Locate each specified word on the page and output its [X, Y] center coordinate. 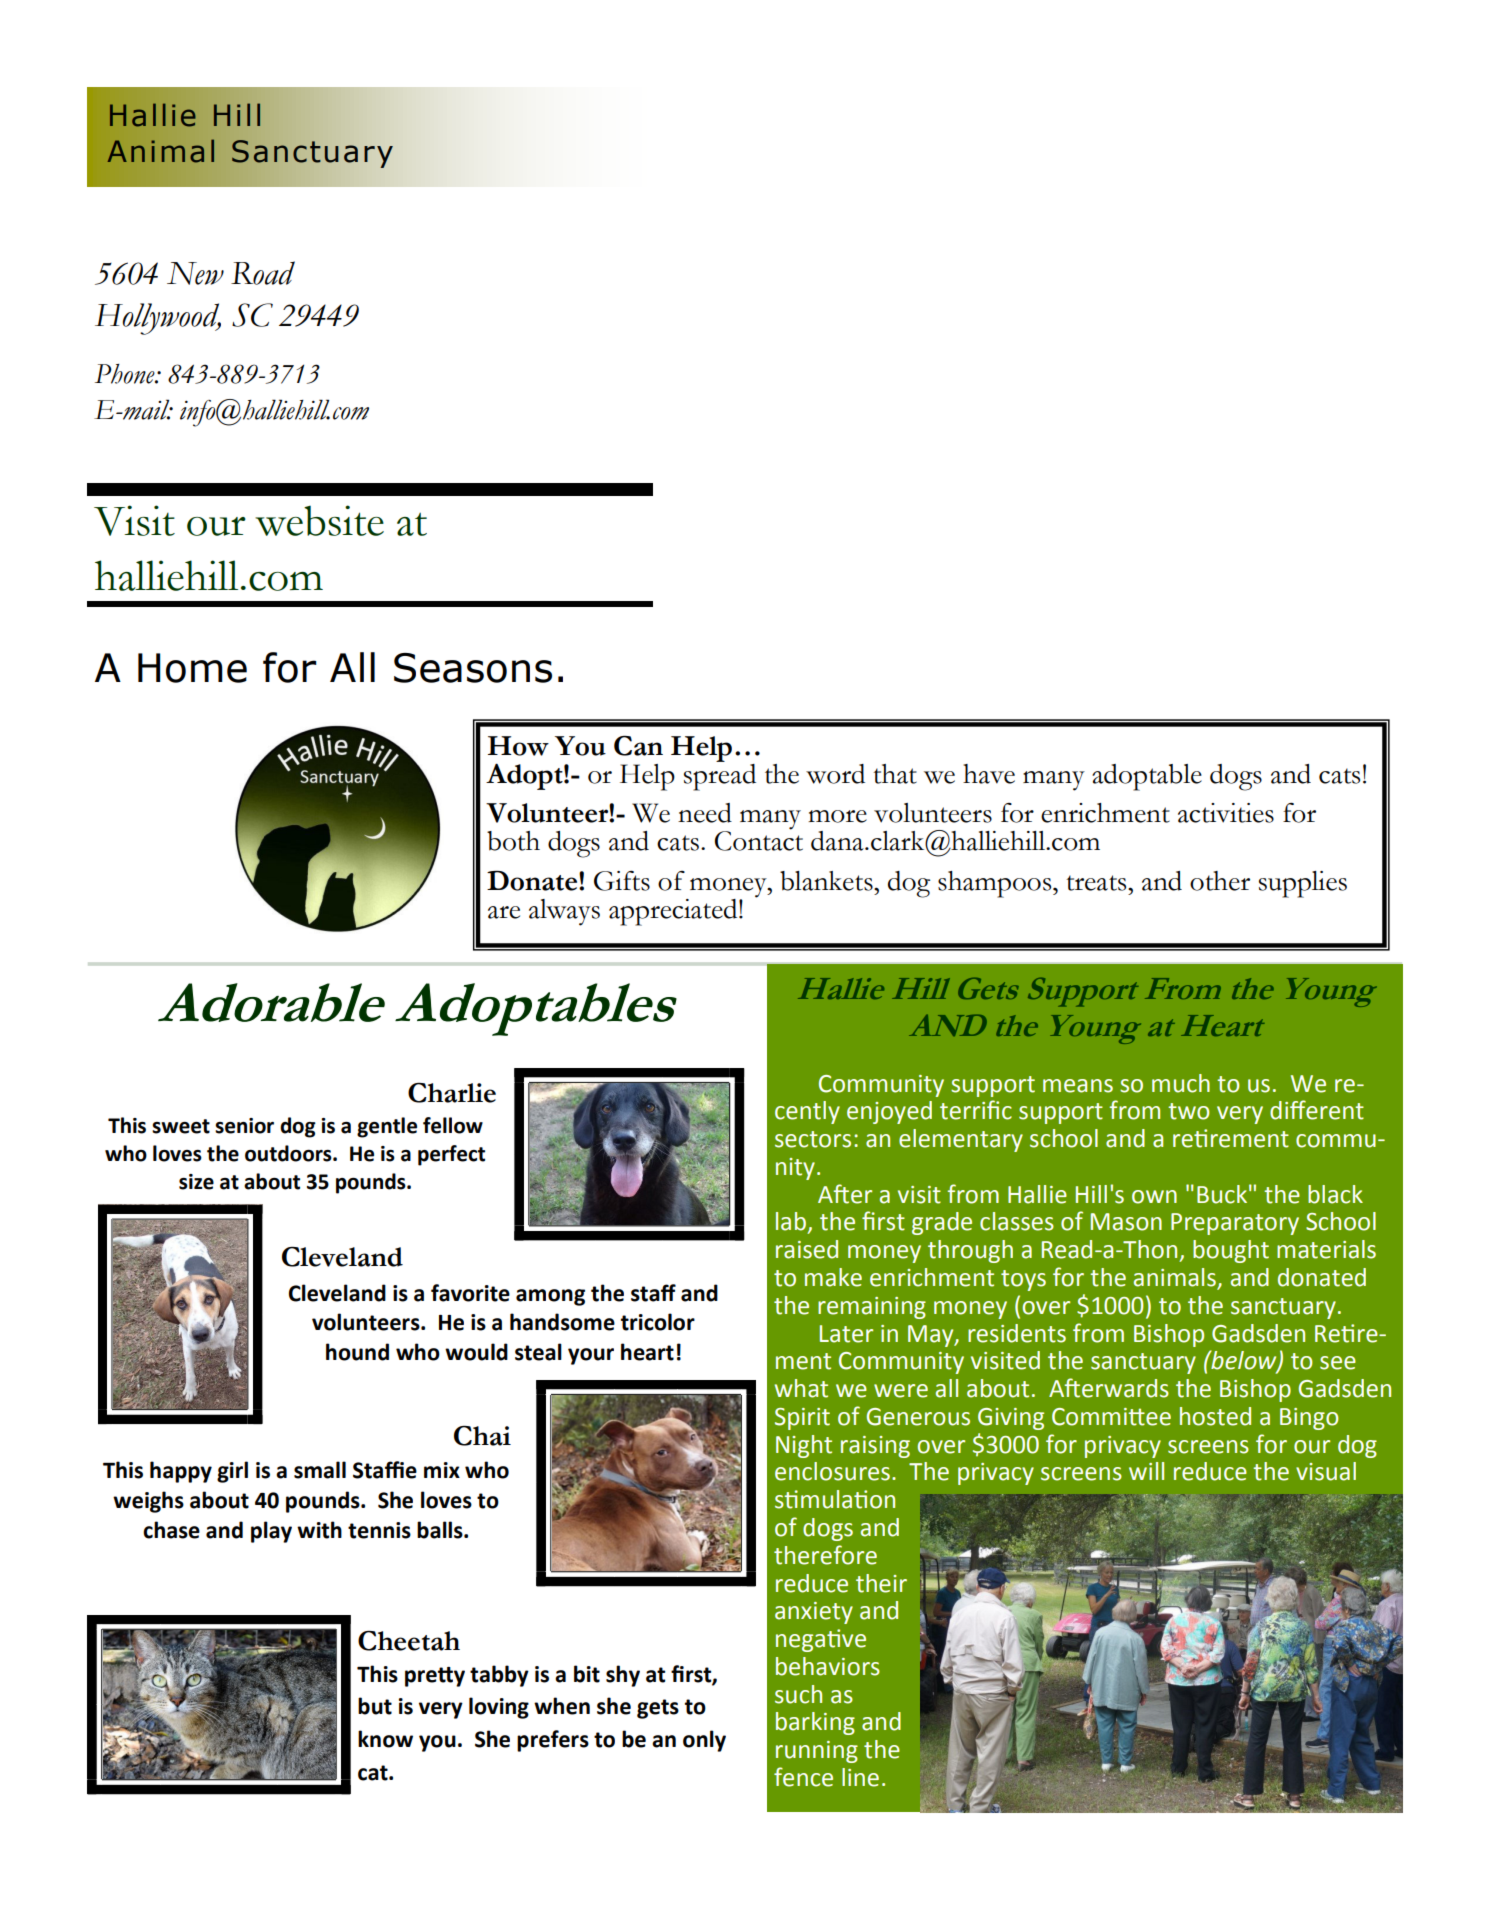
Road [263, 273]
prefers [553, 1741]
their [881, 1583]
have [989, 774]
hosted [1215, 1416]
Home [192, 668]
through [970, 1251]
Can [638, 746]
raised [807, 1249]
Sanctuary [312, 154]
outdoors [289, 1153]
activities [1226, 813]
